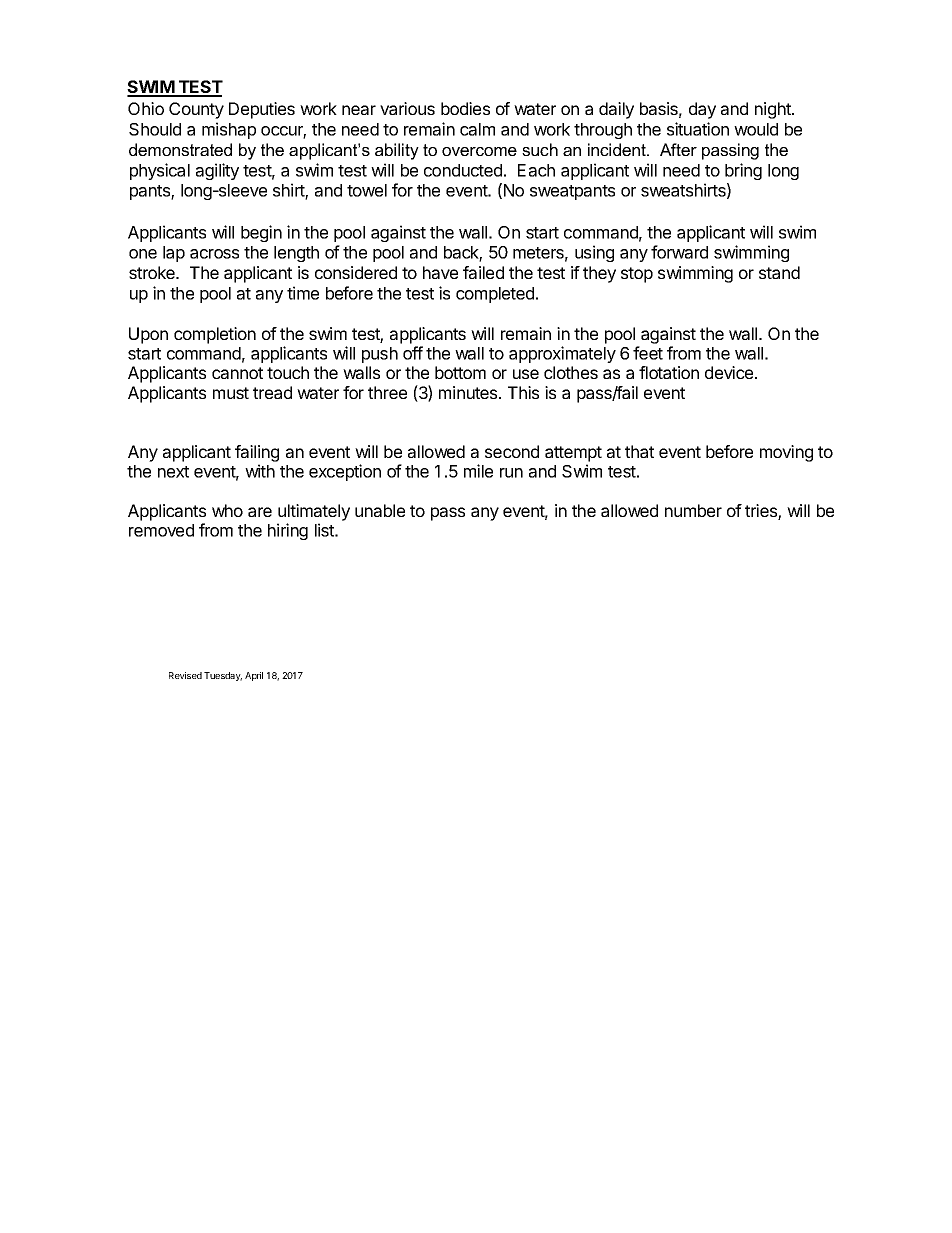  What do you see at coordinates (477, 129) in the screenshot?
I see `calm` at bounding box center [477, 129].
